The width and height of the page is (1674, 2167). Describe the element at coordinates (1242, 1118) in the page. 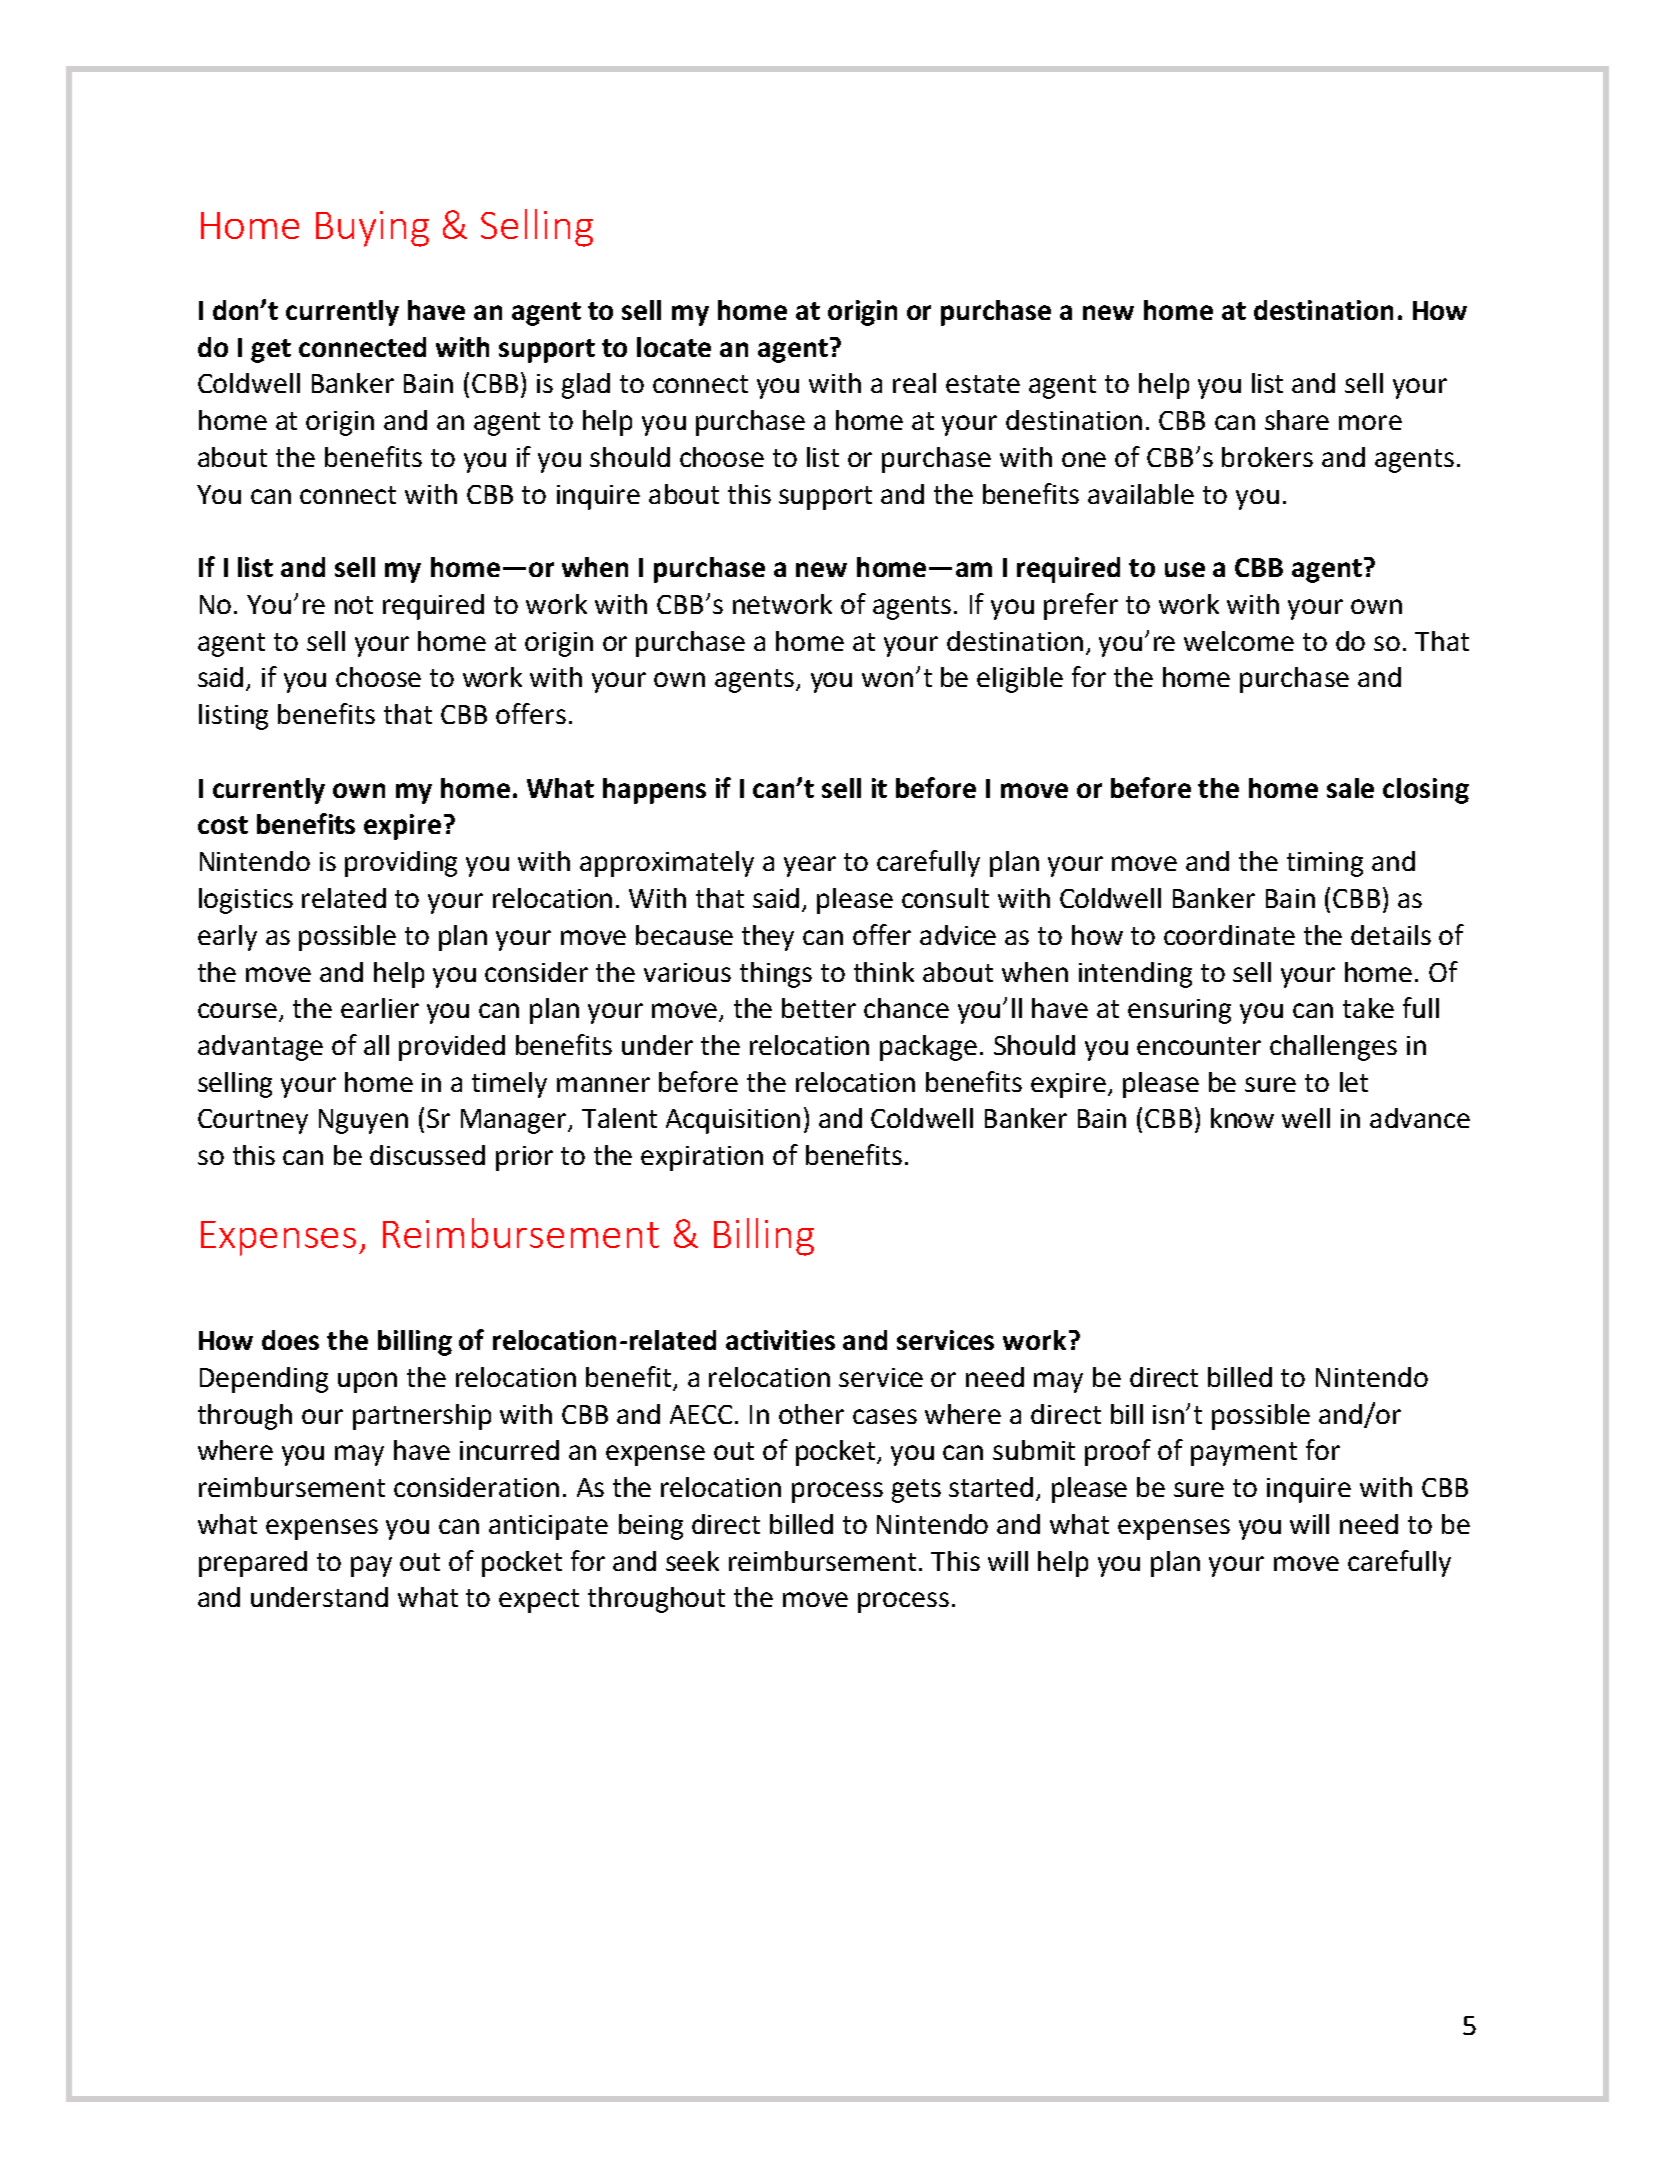

I see `know` at that location.
